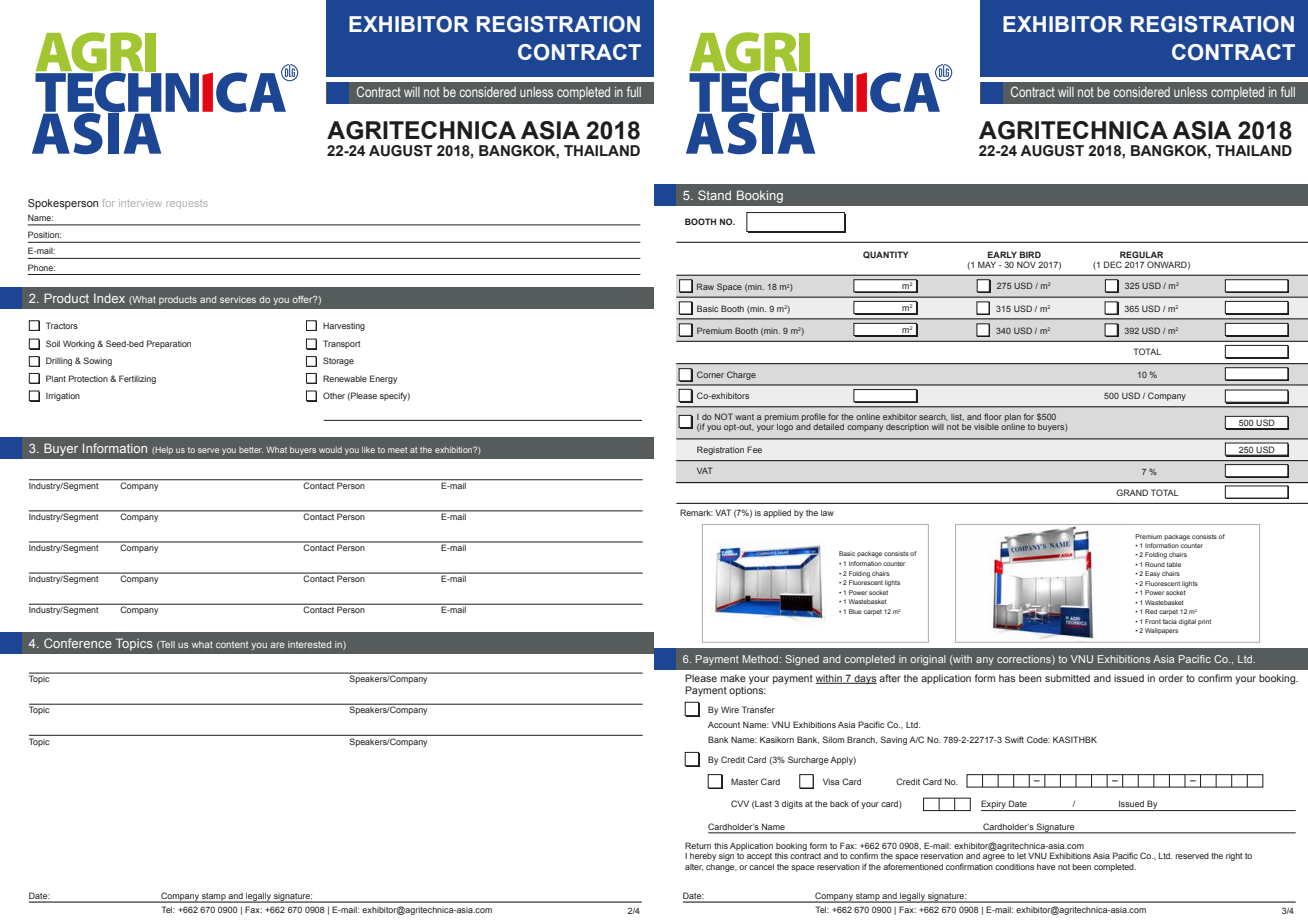 The image size is (1308, 924). I want to click on better, so click(251, 450).
